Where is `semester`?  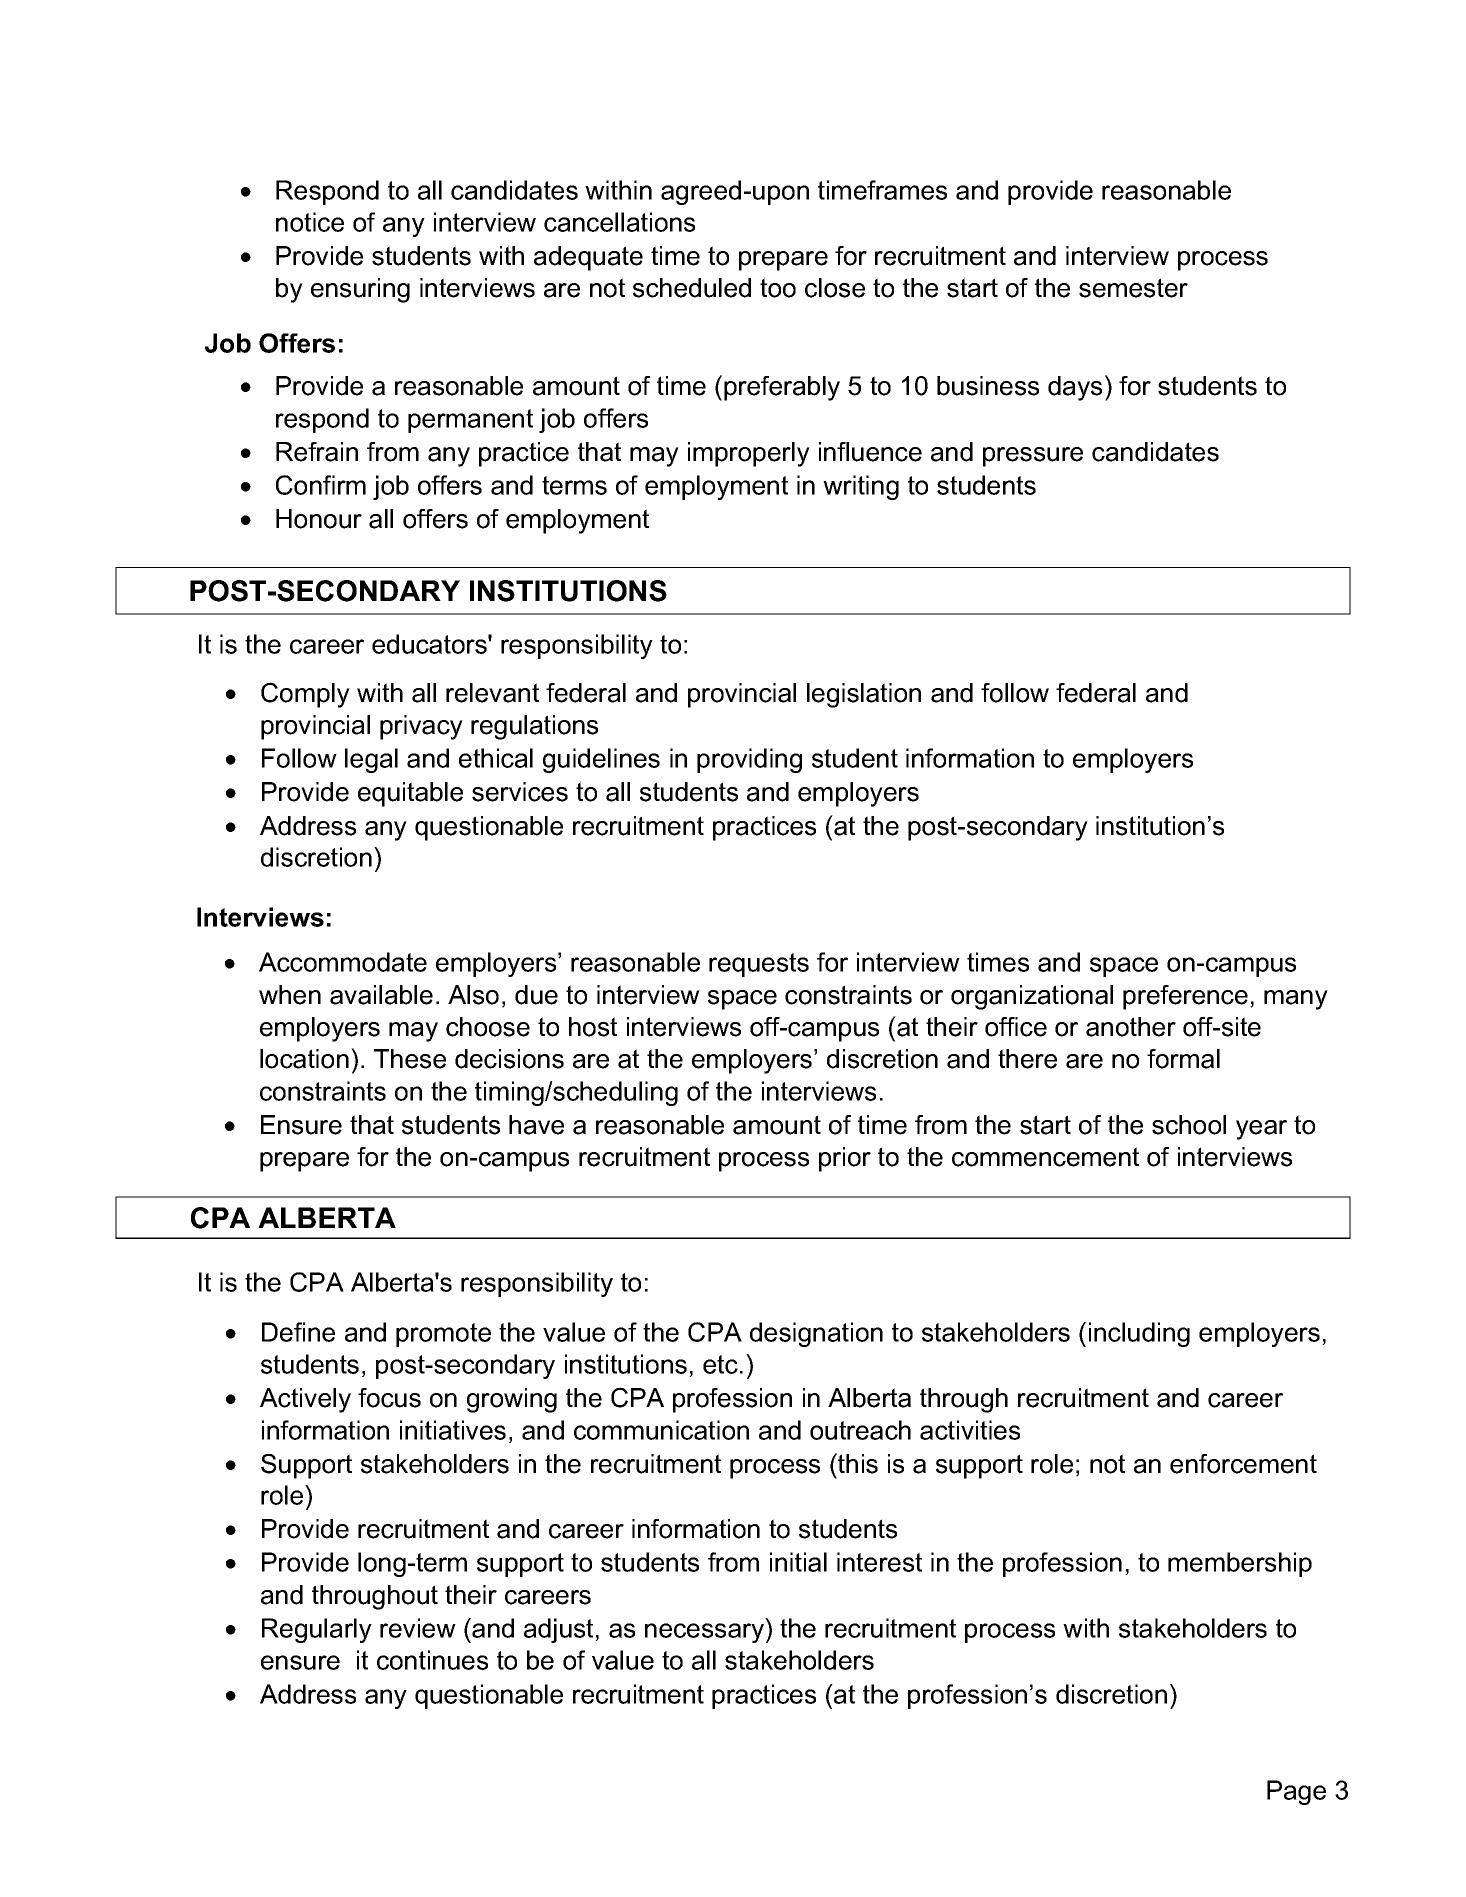
semester is located at coordinates (1133, 288).
